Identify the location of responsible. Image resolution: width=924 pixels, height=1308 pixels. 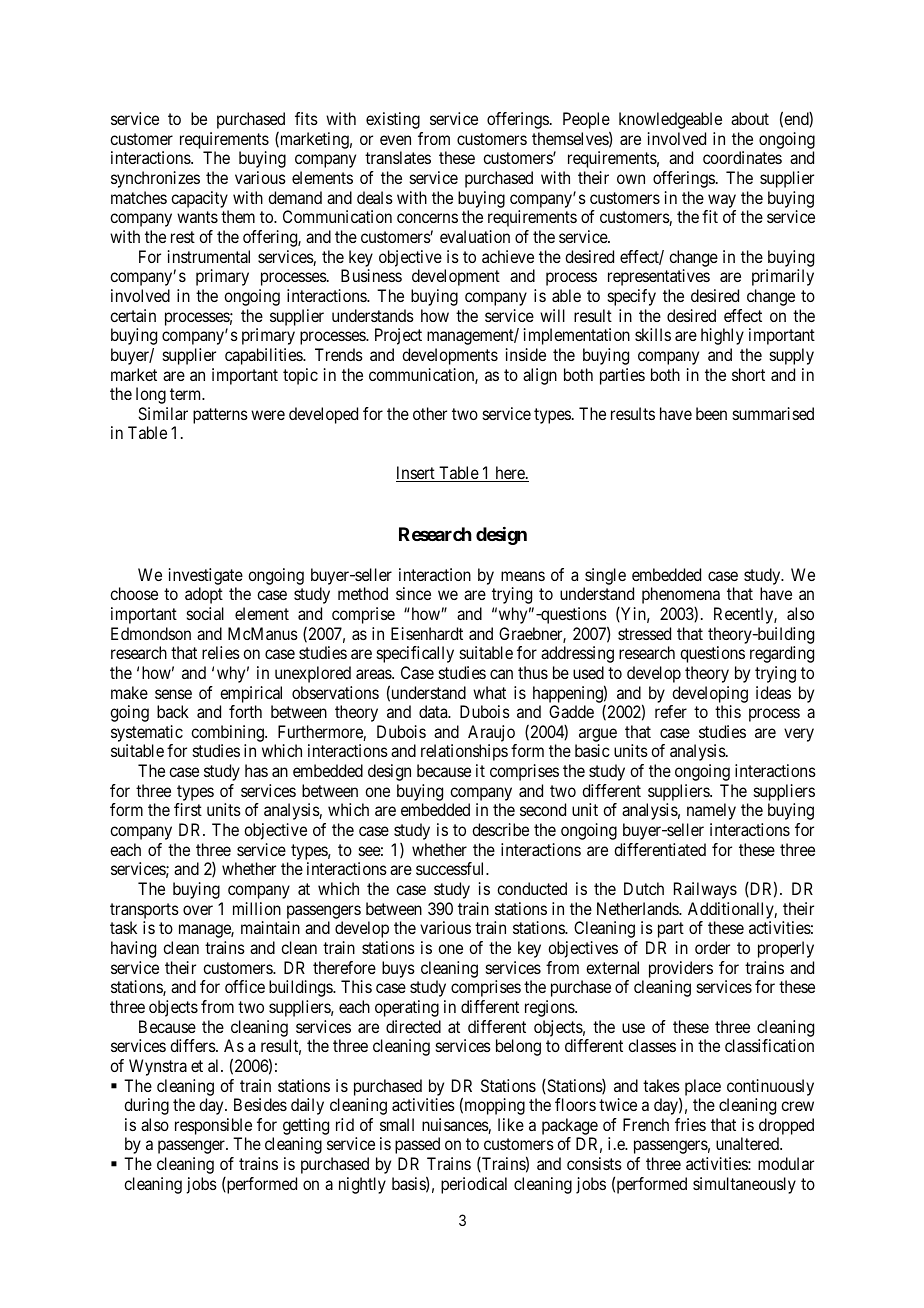
(213, 1128).
